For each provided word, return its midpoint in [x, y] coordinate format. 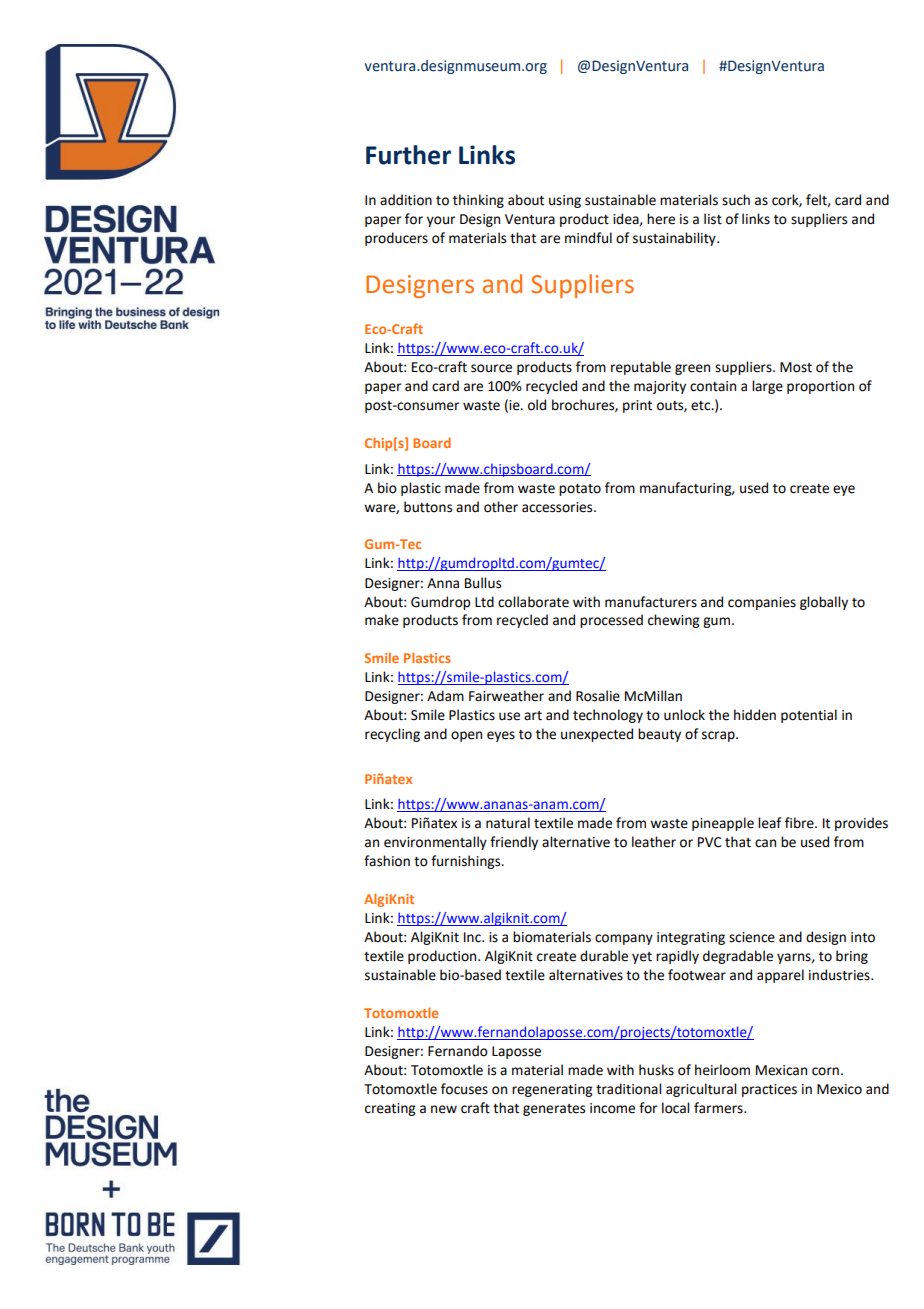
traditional [628, 1089]
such [736, 200]
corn [825, 1071]
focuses [464, 1089]
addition [406, 200]
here [661, 219]
